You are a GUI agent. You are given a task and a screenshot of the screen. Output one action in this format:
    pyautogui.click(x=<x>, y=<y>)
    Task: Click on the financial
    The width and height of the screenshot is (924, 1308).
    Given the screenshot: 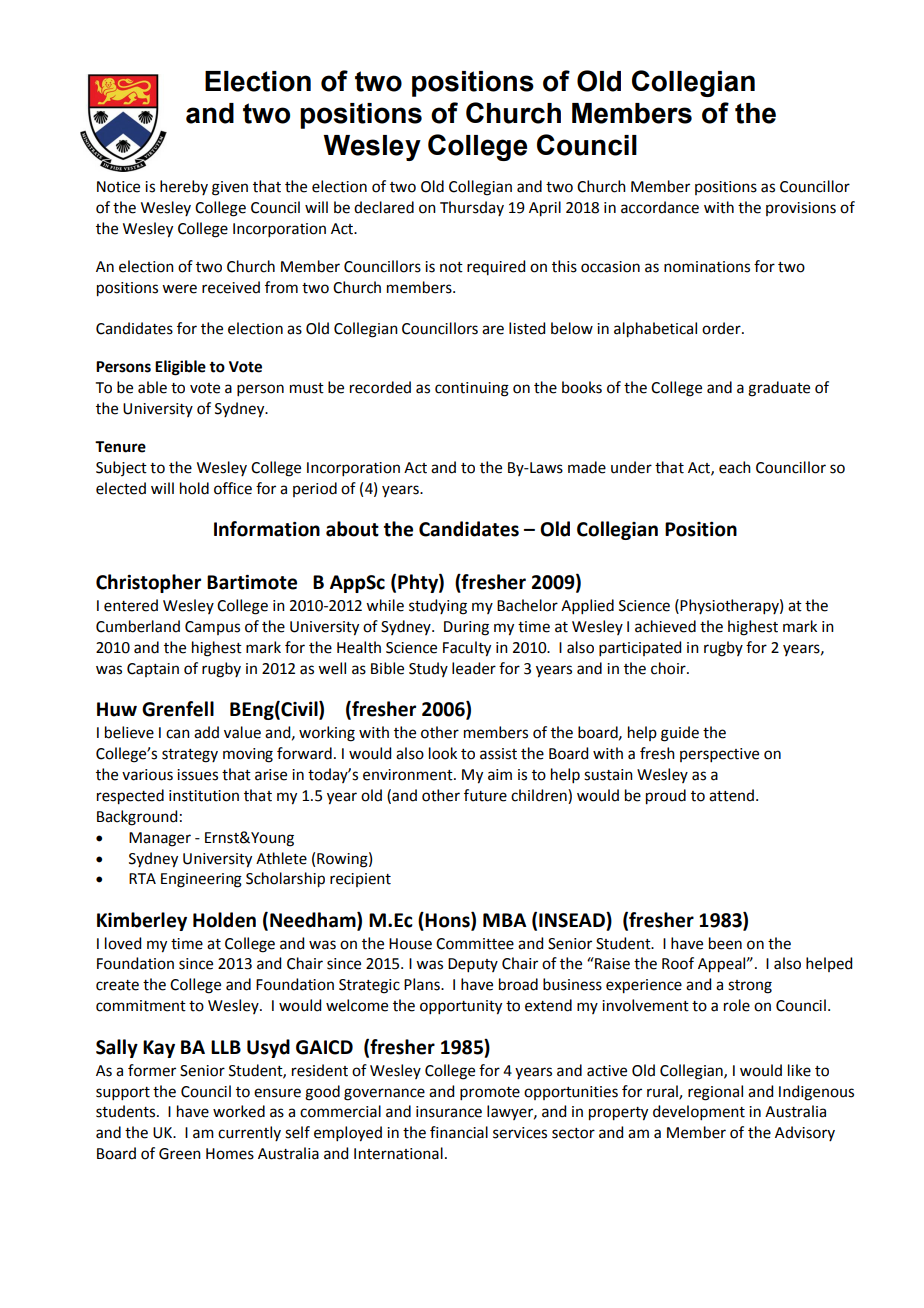 What is the action you would take?
    pyautogui.click(x=459, y=1132)
